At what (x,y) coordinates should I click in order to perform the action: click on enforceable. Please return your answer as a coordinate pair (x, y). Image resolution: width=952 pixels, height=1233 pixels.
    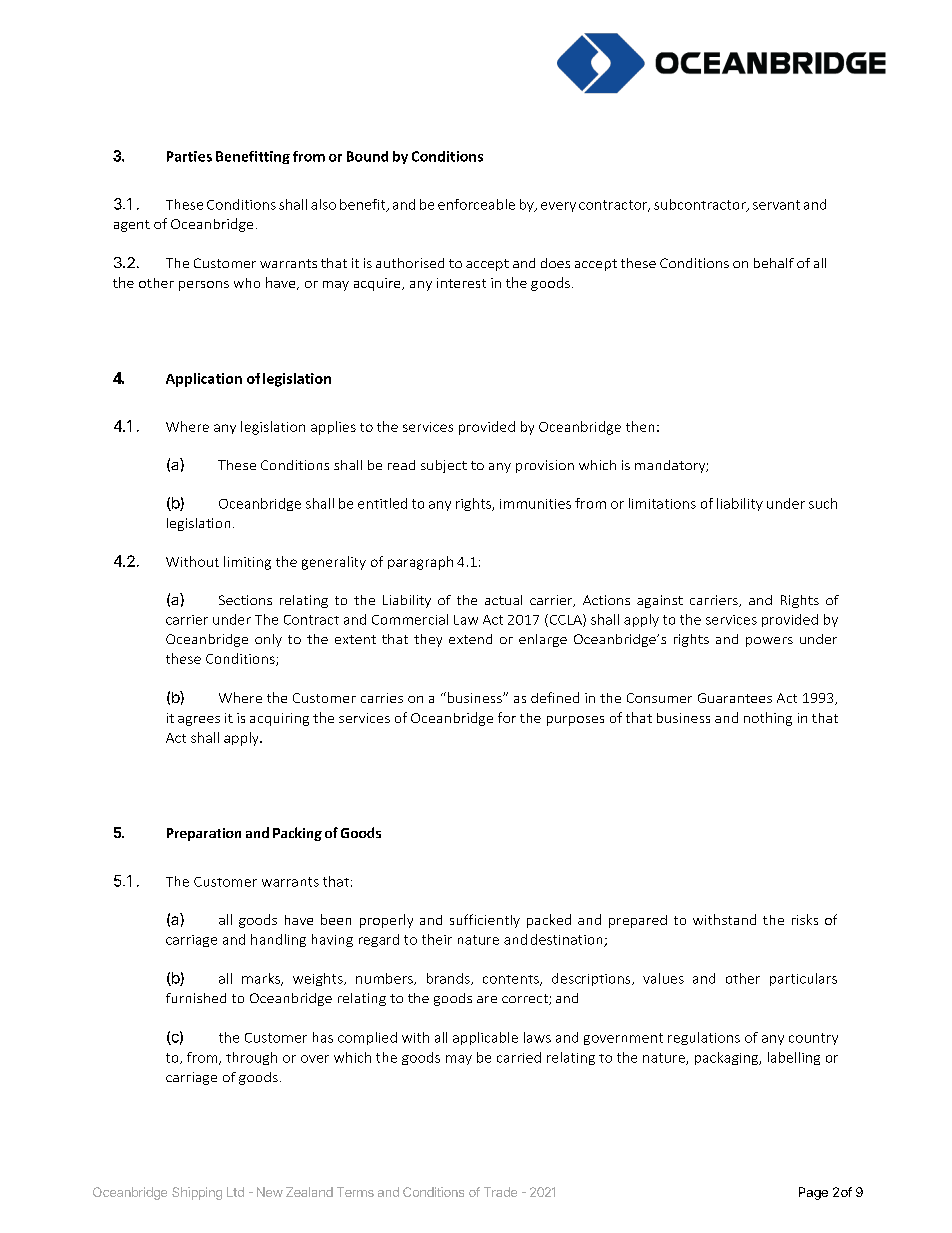
    Looking at the image, I should click on (476, 204).
